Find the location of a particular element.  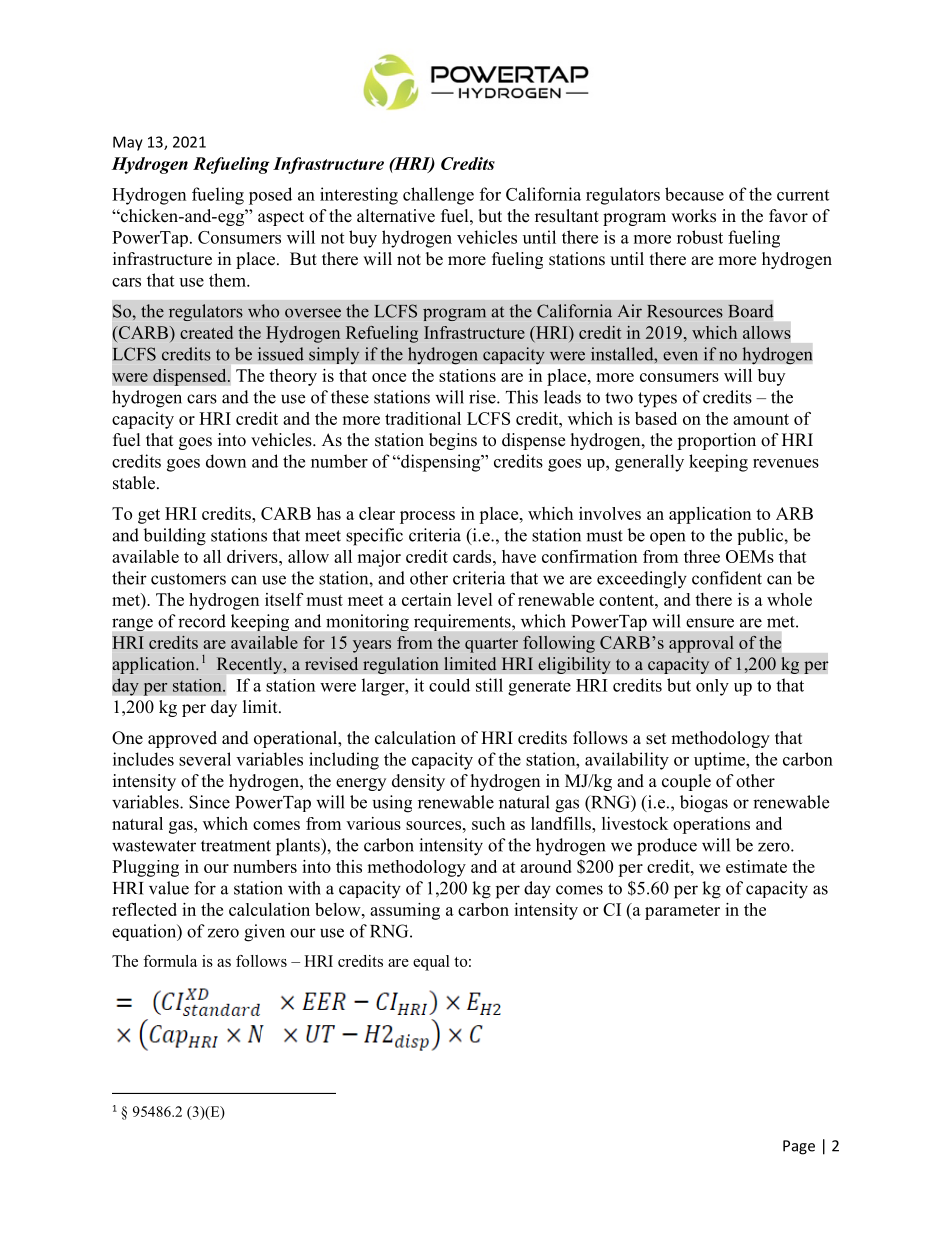

process is located at coordinates (427, 517).
